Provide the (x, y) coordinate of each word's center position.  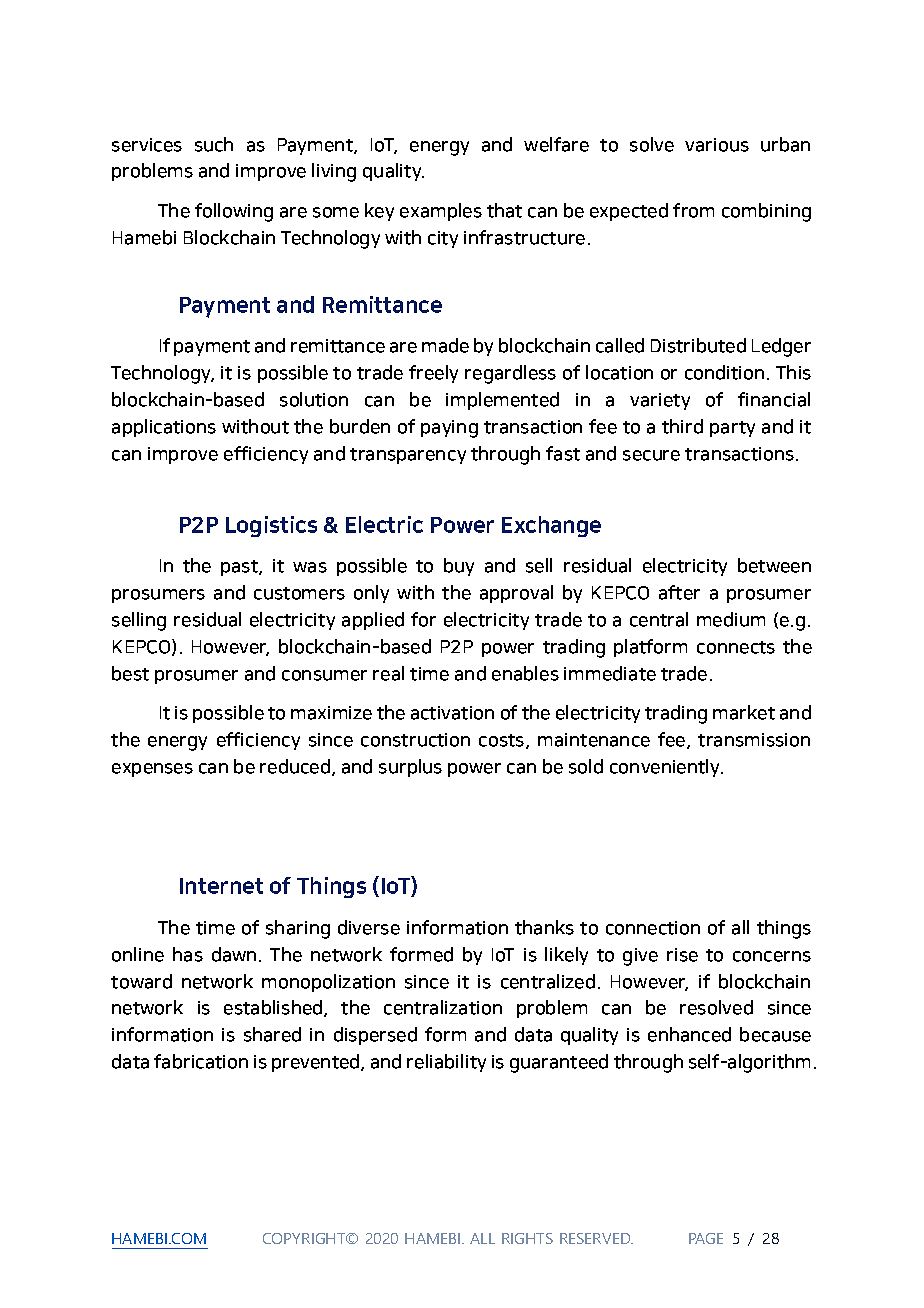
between (774, 565)
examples (441, 212)
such (214, 144)
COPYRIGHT (305, 1238)
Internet (221, 886)
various (717, 145)
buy (459, 567)
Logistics (271, 526)
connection (653, 928)
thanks (544, 927)
